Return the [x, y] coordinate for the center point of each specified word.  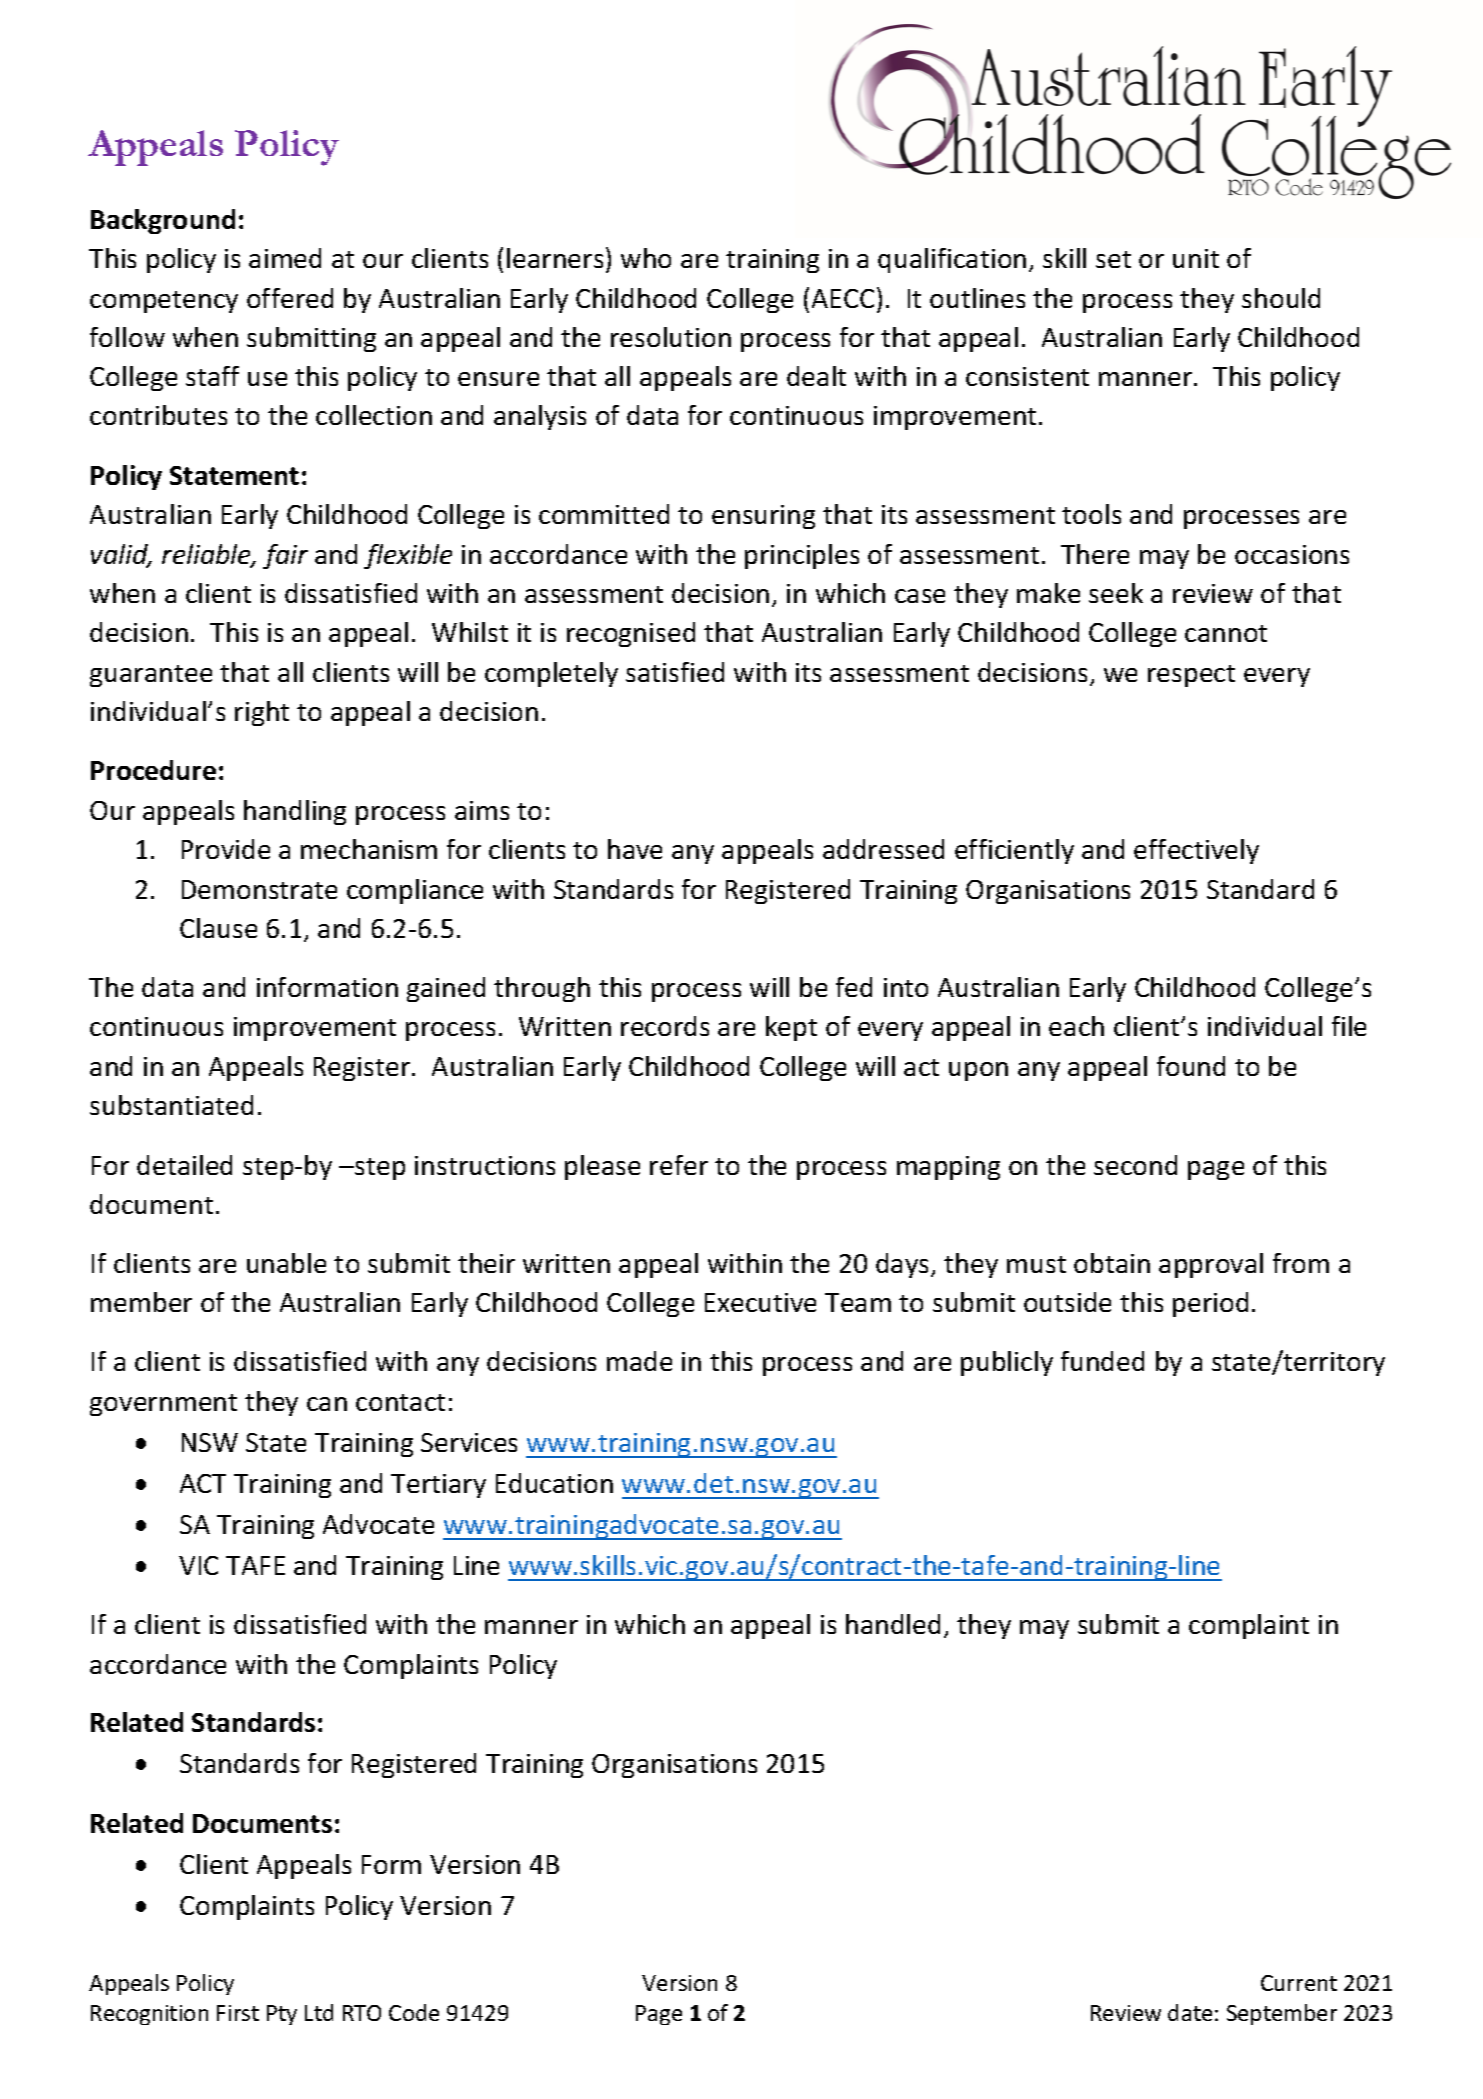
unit [1196, 258]
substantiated [171, 1105]
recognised [631, 634]
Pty [282, 2015]
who [646, 258]
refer [679, 1165]
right [262, 713]
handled [893, 1624]
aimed [285, 258]
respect [1191, 676]
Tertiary [438, 1486]
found [1191, 1066]
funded [1102, 1361]
